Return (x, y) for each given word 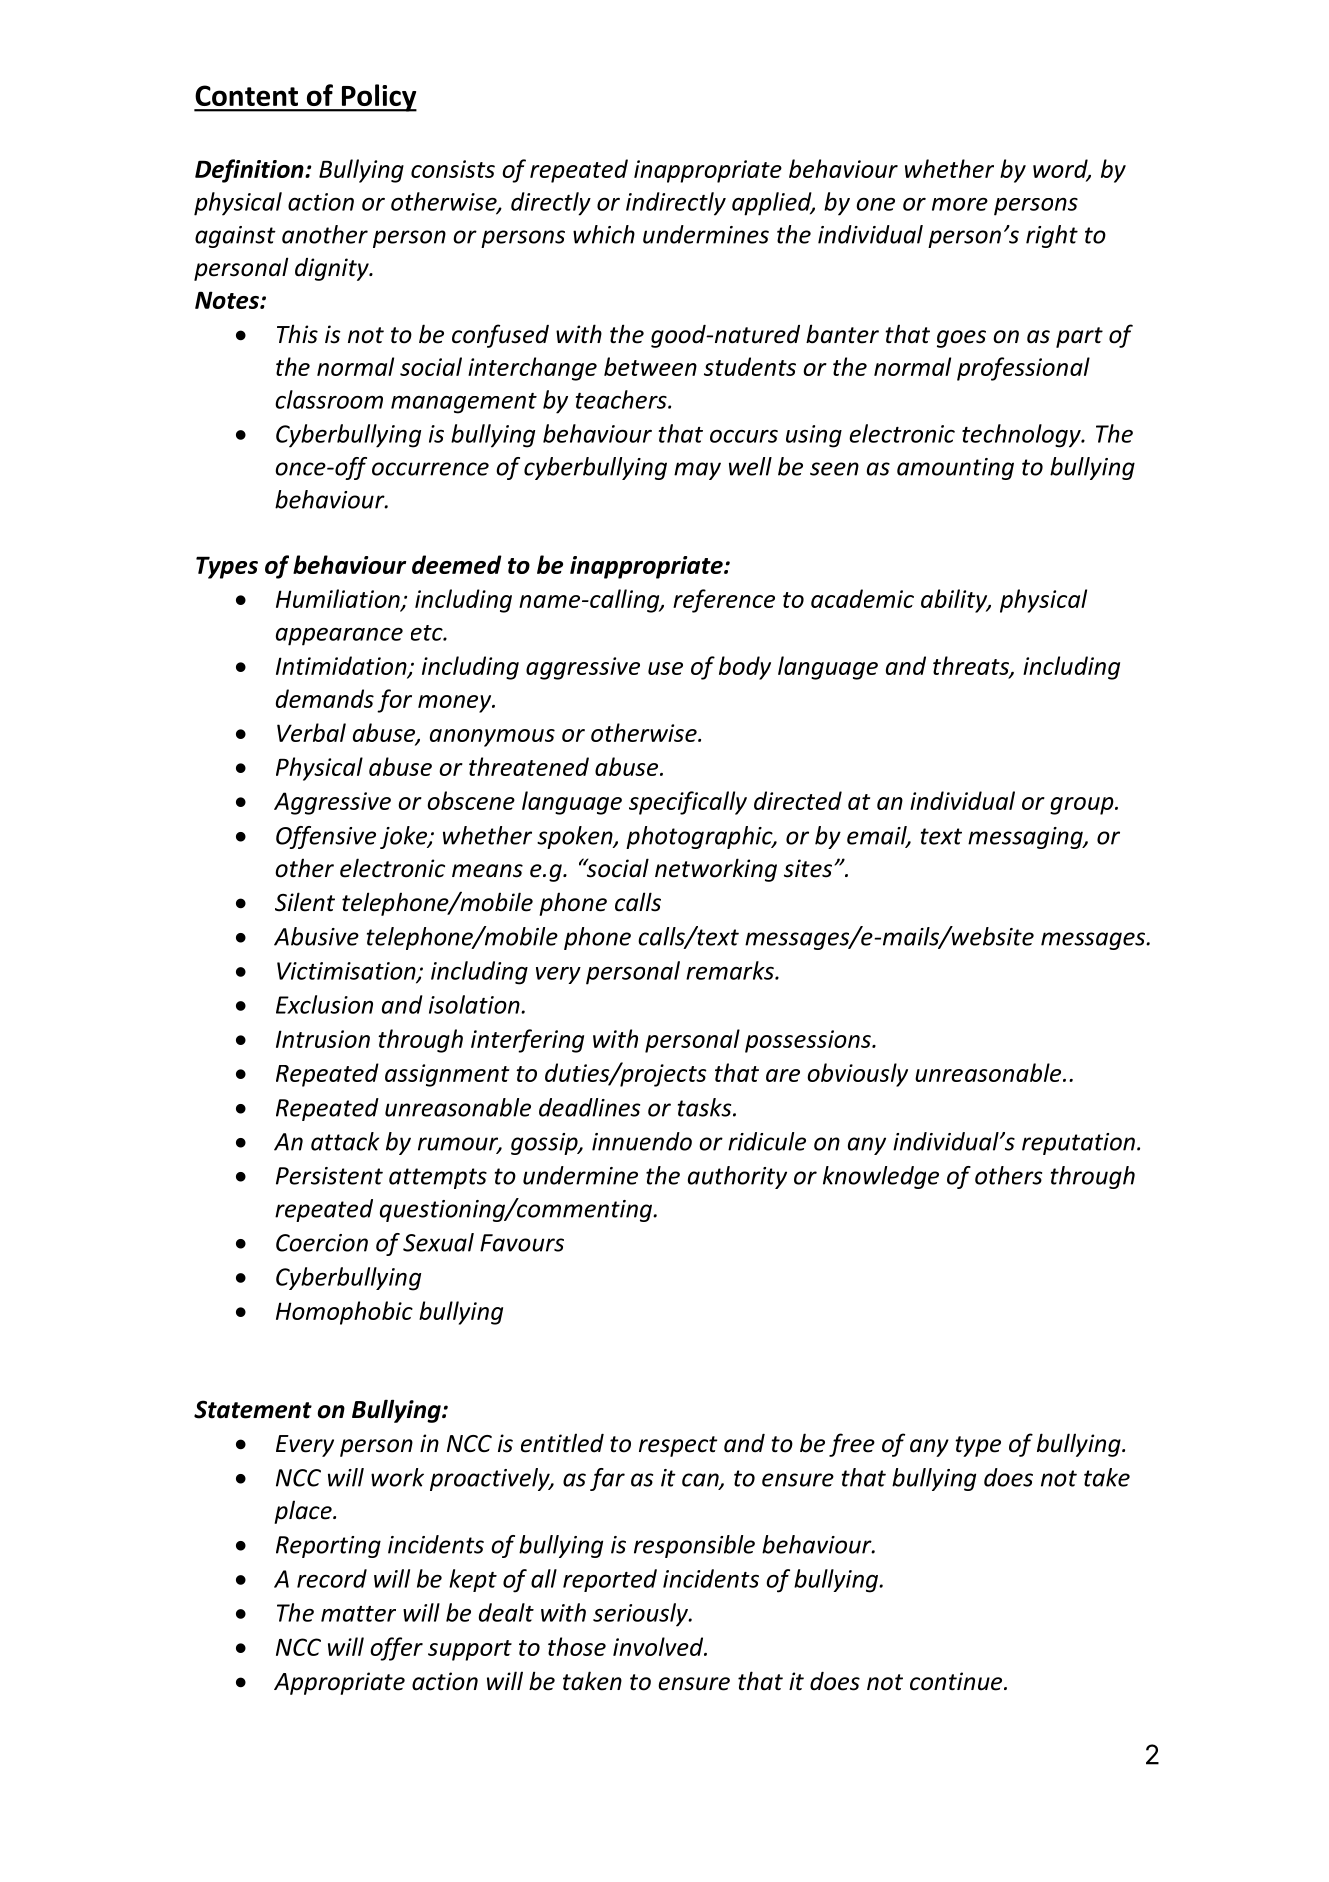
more (960, 204)
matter (358, 1614)
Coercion (322, 1243)
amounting (955, 469)
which (604, 234)
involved (659, 1646)
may (697, 471)
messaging (1026, 838)
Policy (378, 98)
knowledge (881, 1177)
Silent (305, 902)
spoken (576, 837)
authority (737, 1177)
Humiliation (339, 600)
